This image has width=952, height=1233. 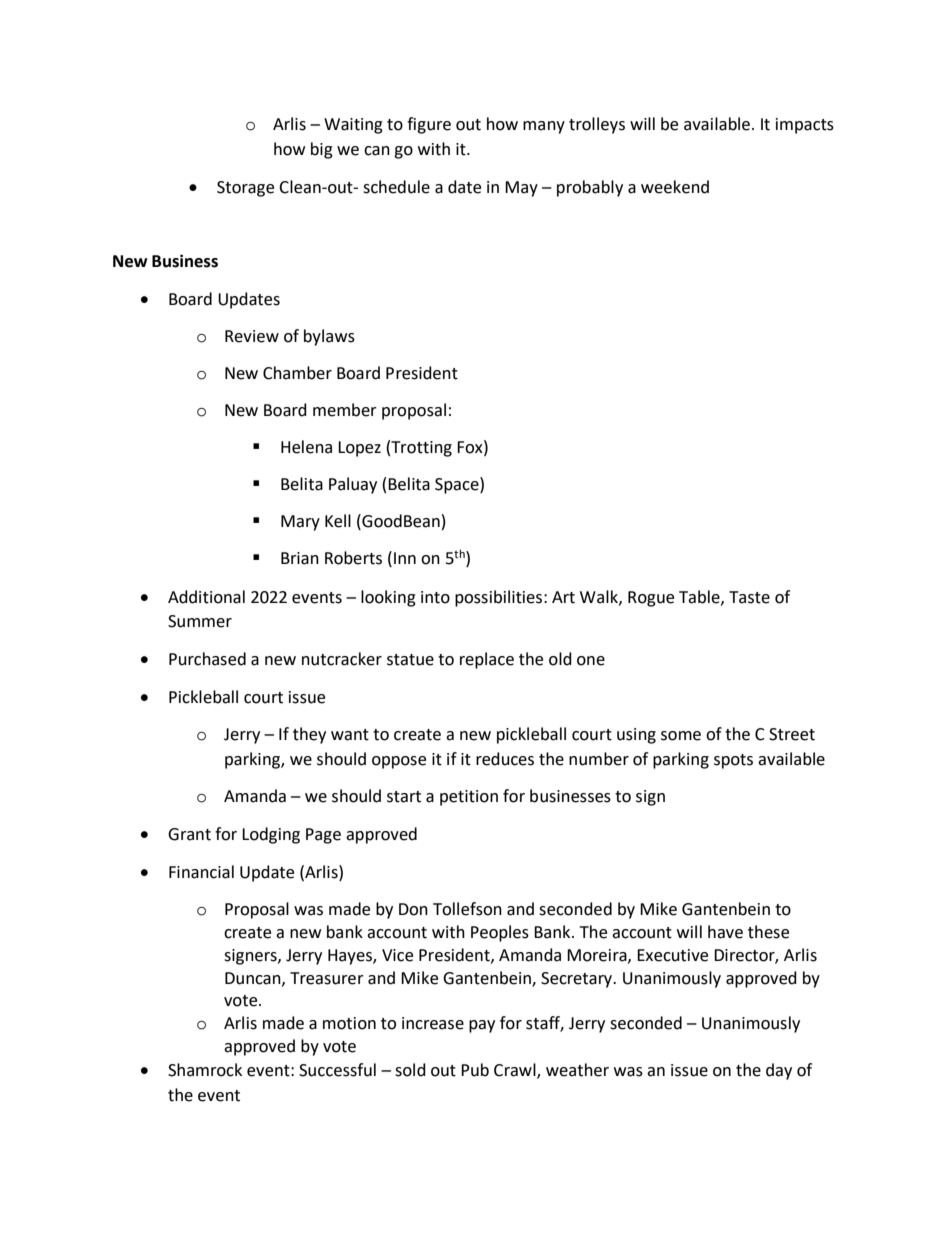 I want to click on Storage, so click(x=245, y=189).
